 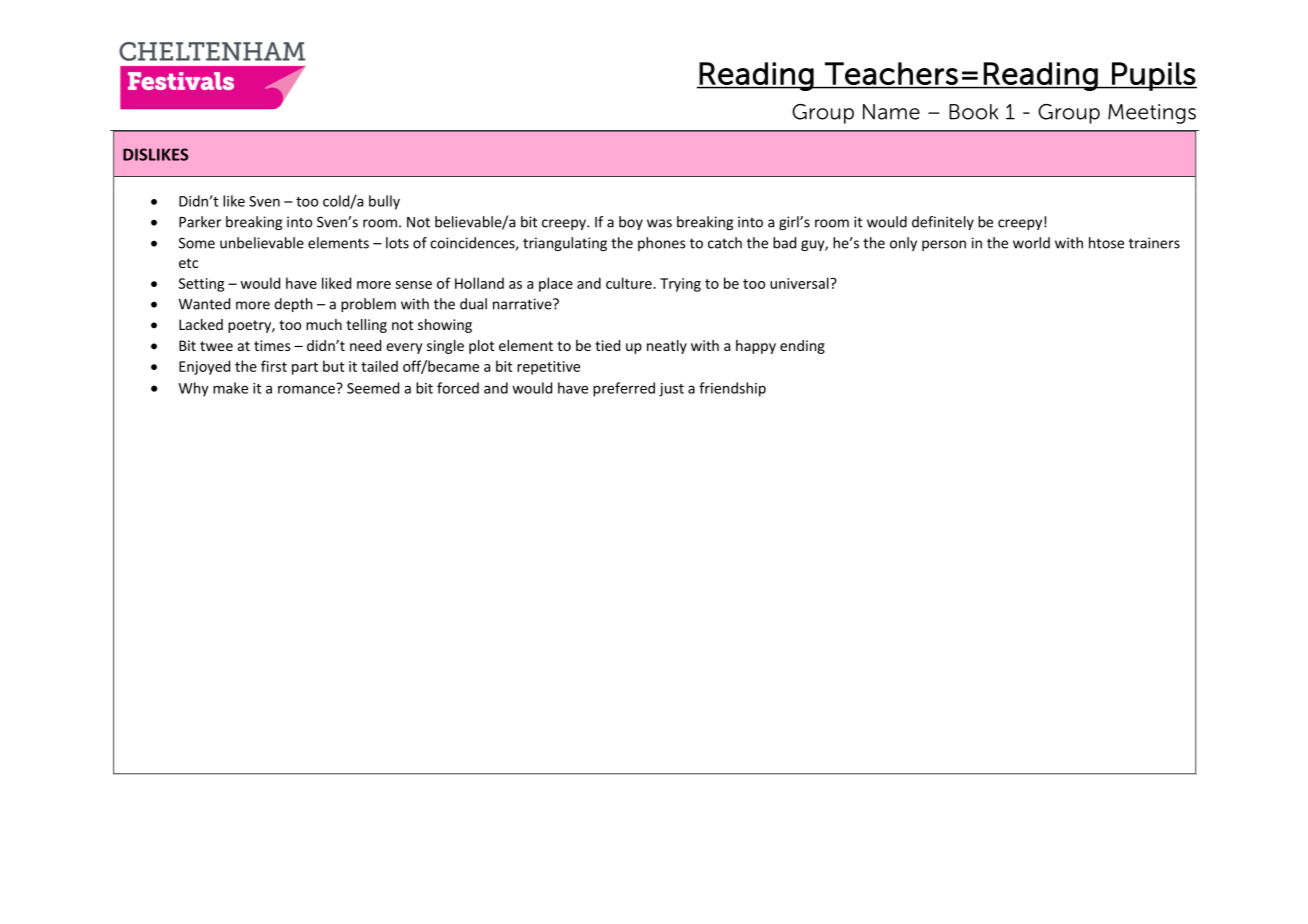 What do you see at coordinates (307, 388) in the document?
I see `romance` at bounding box center [307, 388].
